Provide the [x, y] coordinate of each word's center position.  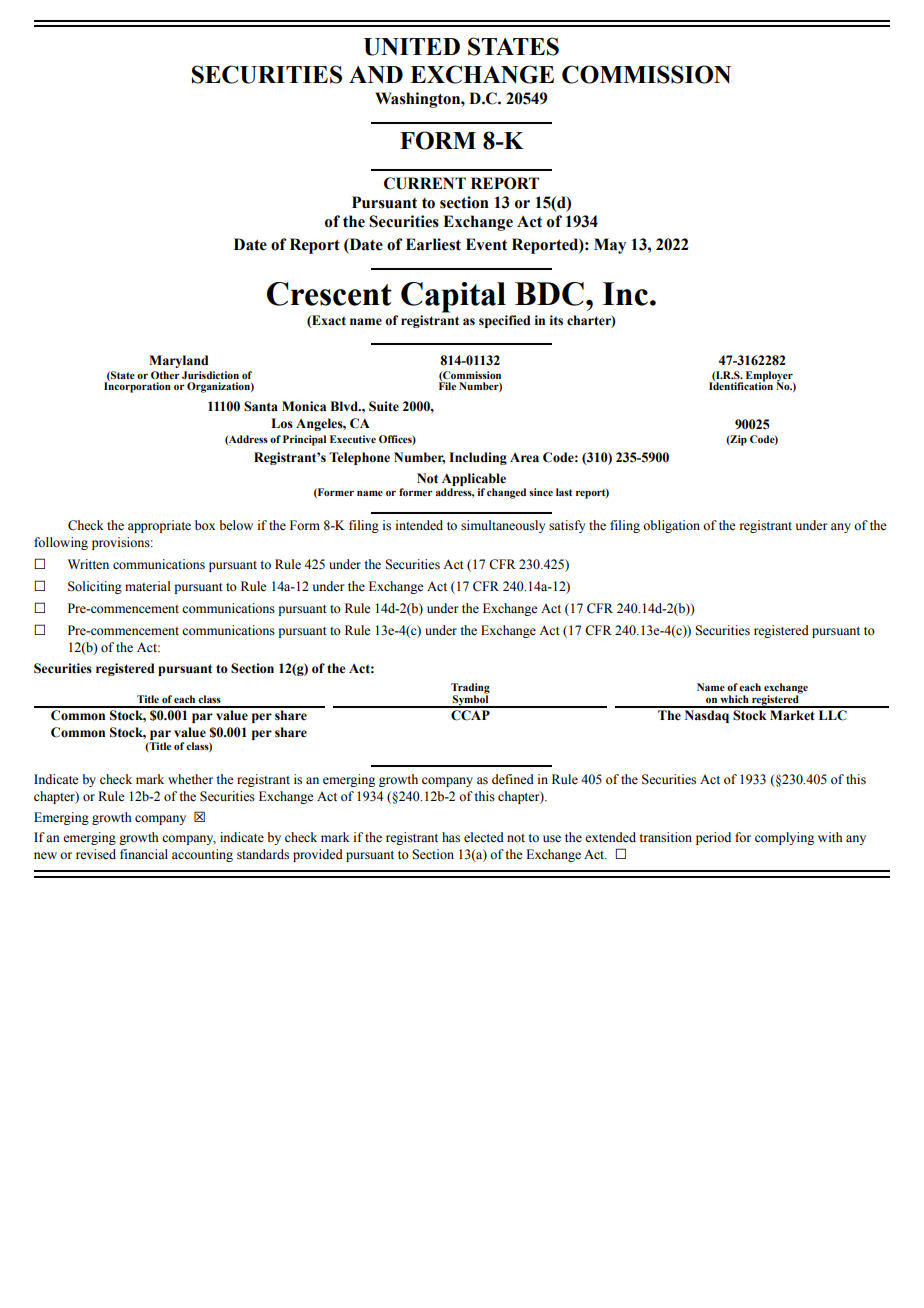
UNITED [412, 47]
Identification [741, 385]
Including [478, 458]
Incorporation [137, 386]
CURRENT [425, 183]
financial [144, 854]
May [610, 246]
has [451, 837]
